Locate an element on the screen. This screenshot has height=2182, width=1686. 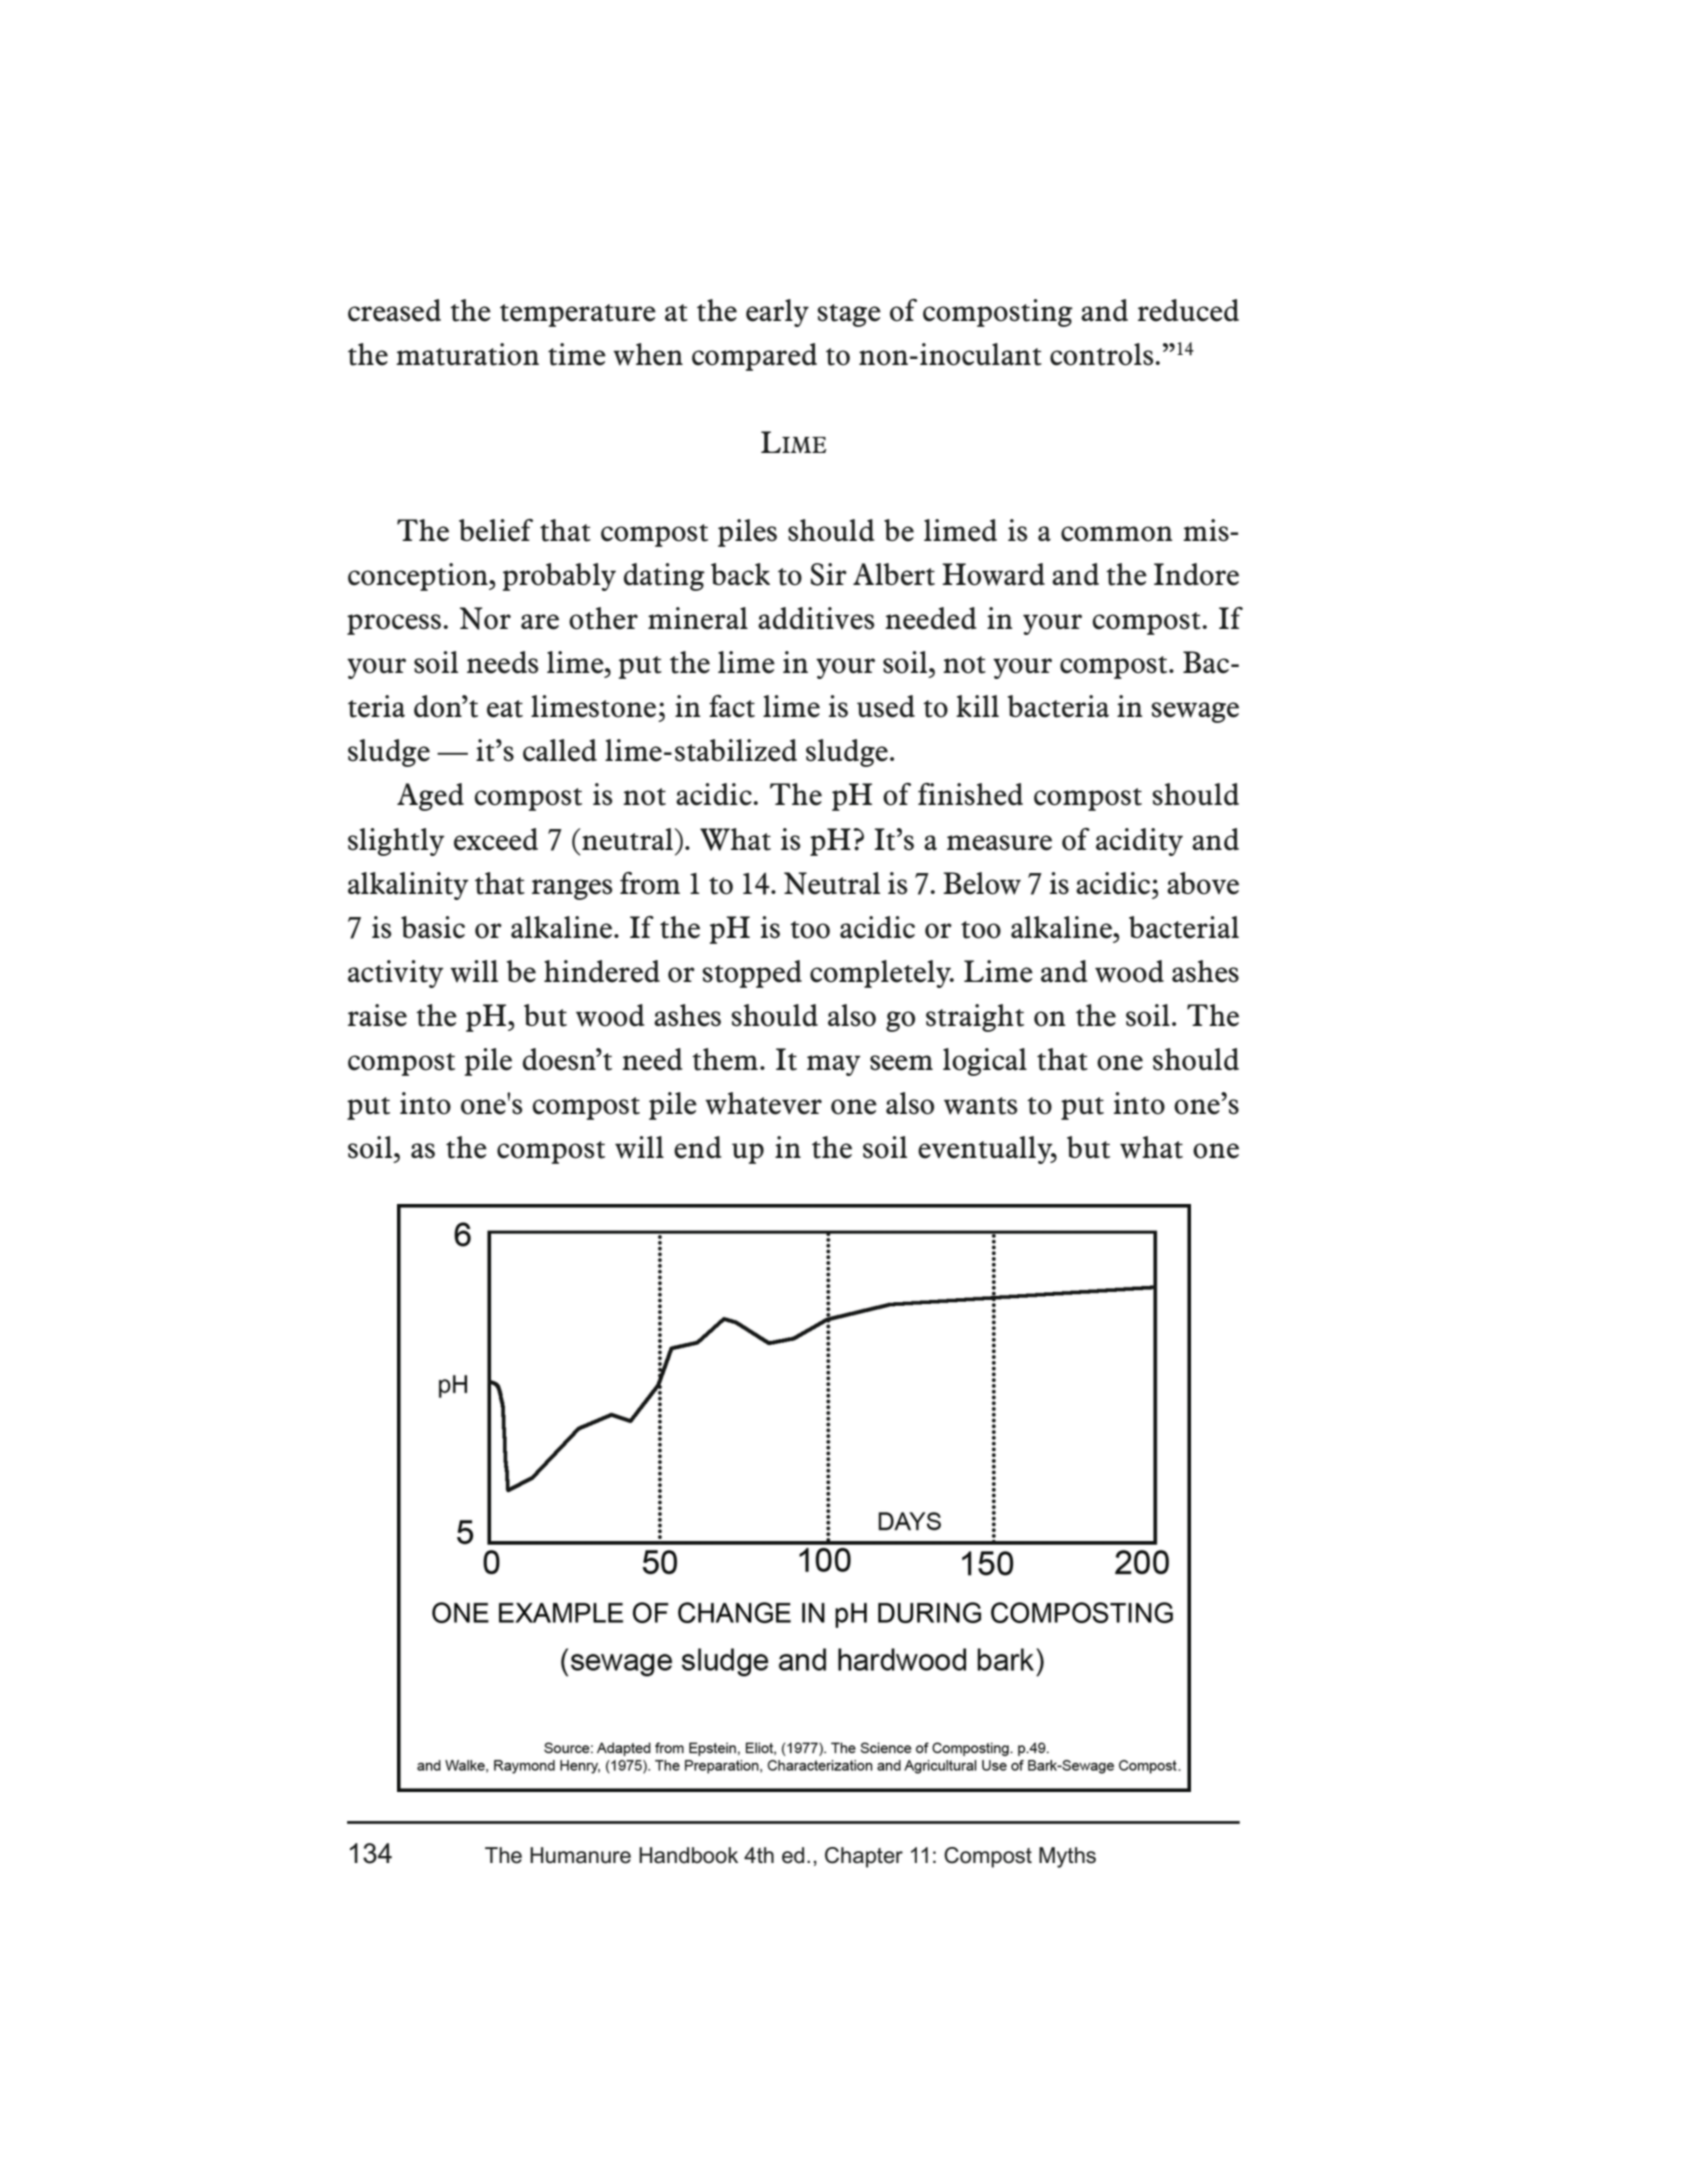
compared is located at coordinates (754, 357).
